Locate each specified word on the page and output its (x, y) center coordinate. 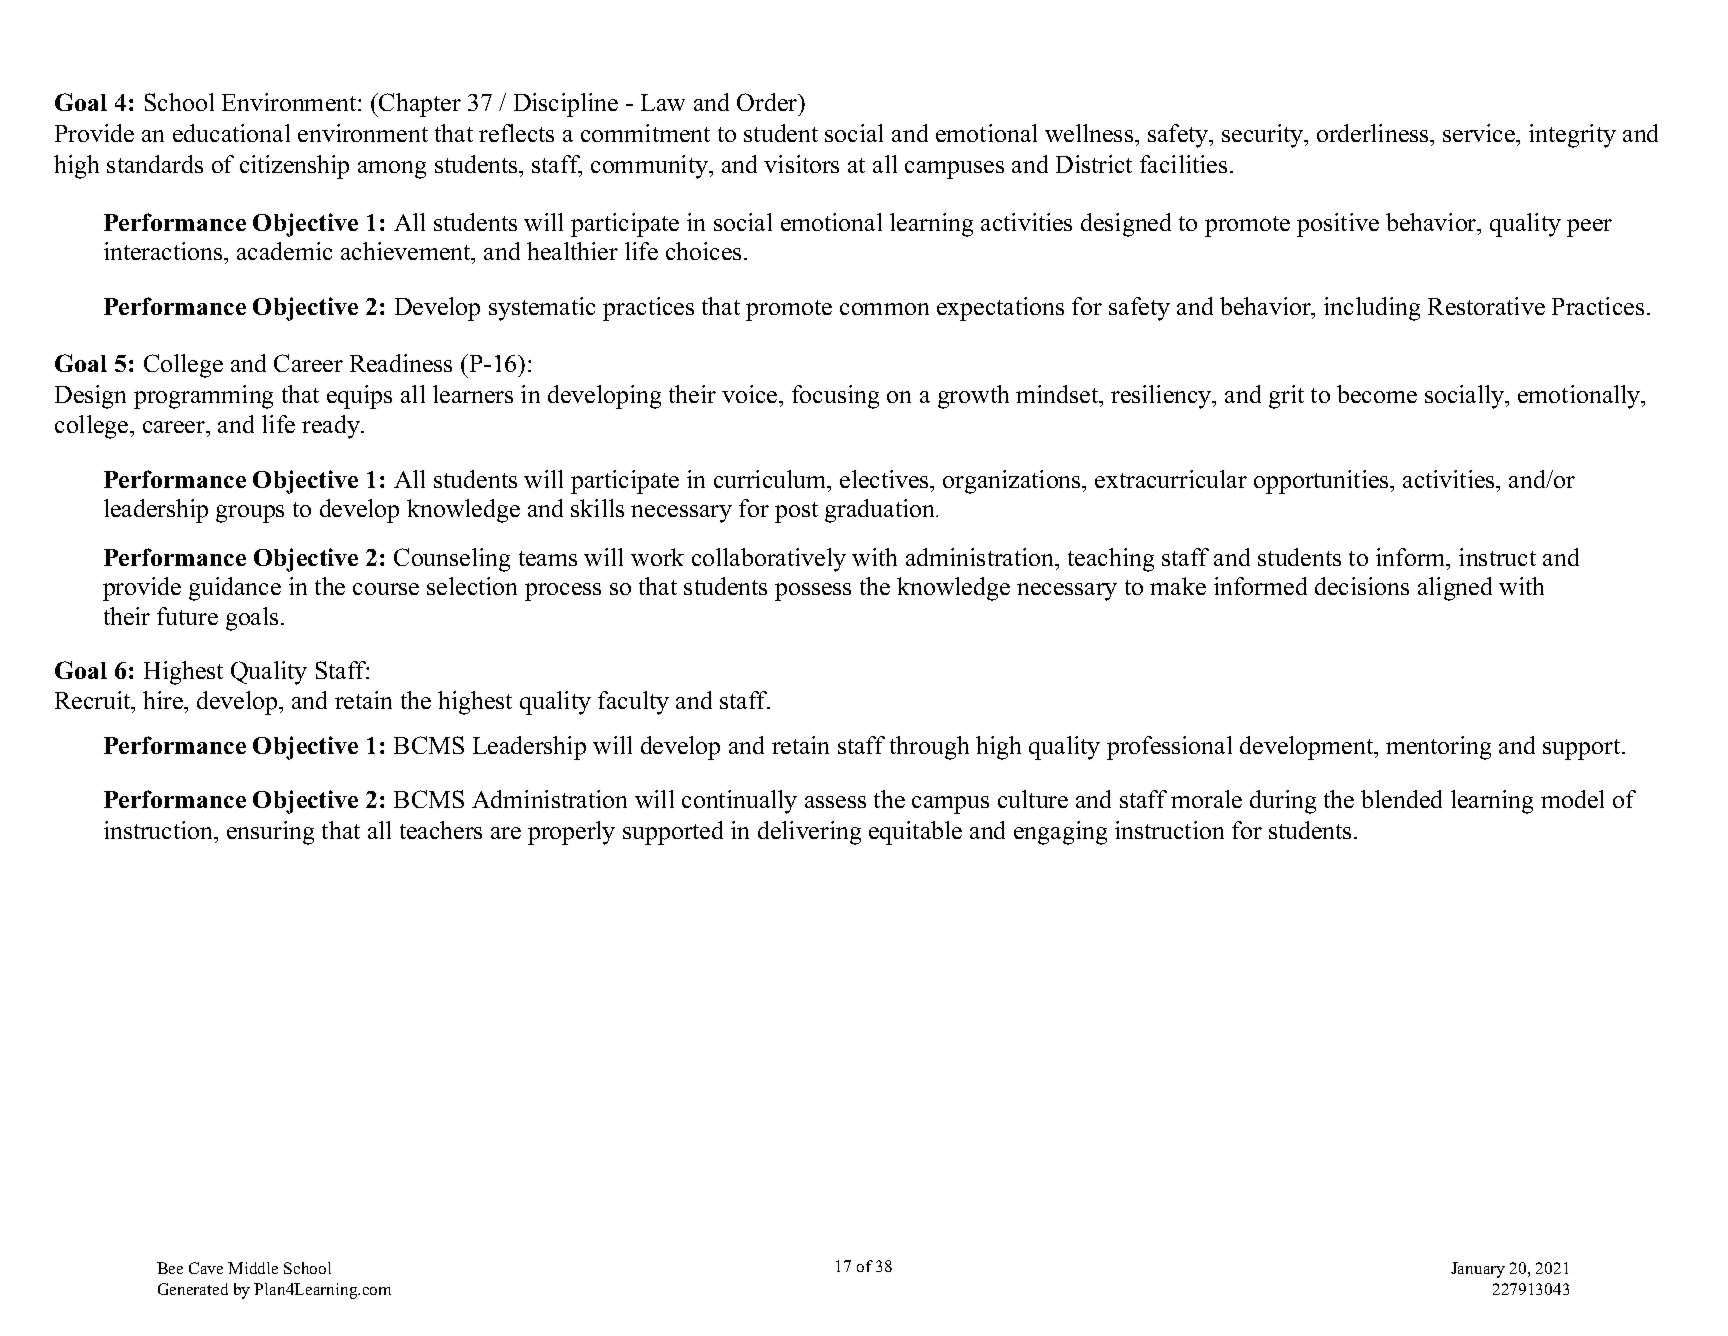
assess (835, 802)
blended (1401, 799)
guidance (235, 589)
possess (813, 592)
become (1377, 394)
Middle (253, 1268)
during (1283, 802)
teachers (441, 830)
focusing (835, 397)
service (1480, 133)
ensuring (270, 833)
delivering (809, 833)
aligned (1455, 589)
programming (203, 397)
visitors (801, 164)
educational (231, 133)
